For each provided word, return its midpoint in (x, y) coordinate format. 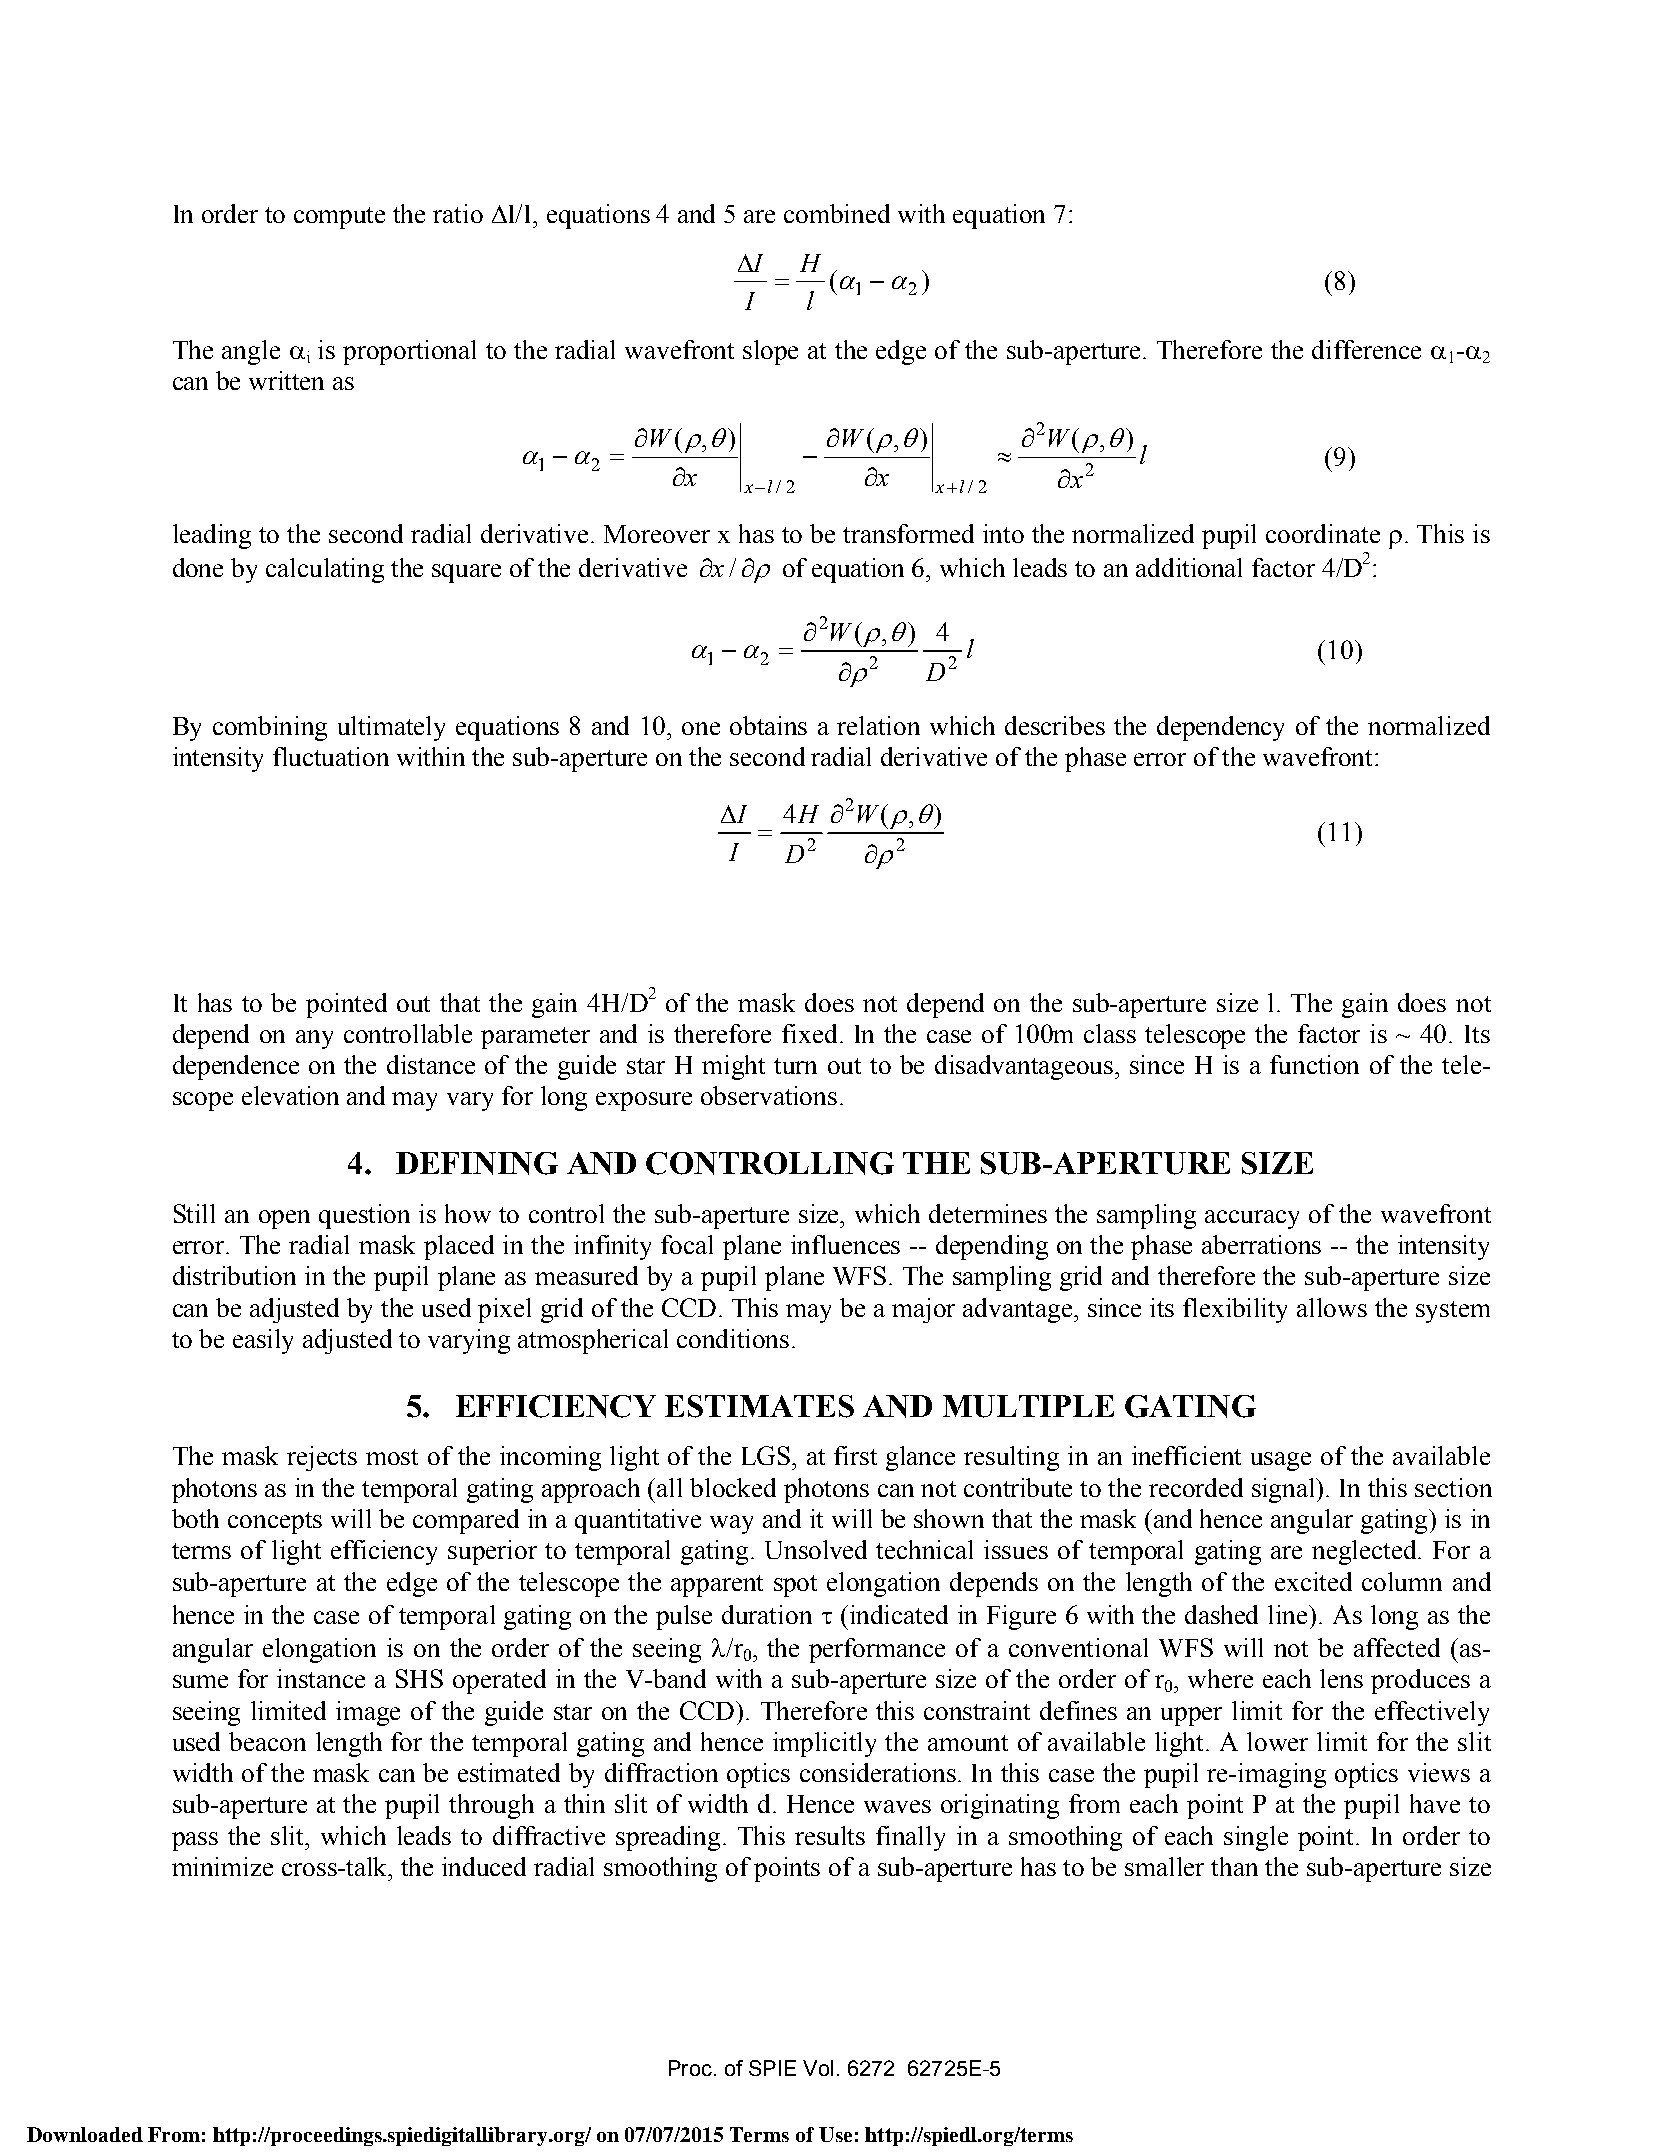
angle (251, 352)
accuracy (1252, 1219)
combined (837, 213)
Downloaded (85, 2134)
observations (769, 1095)
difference (1366, 349)
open (284, 1219)
